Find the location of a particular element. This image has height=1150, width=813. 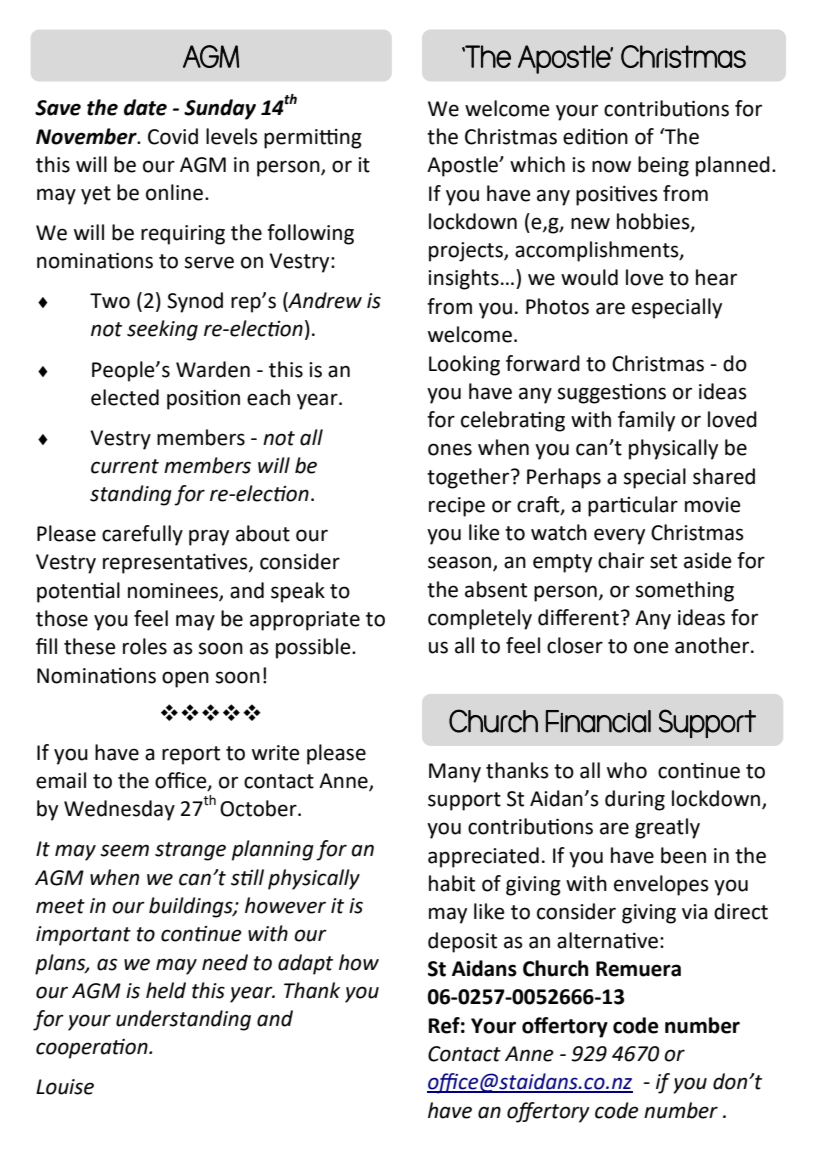

ones is located at coordinates (450, 449).
